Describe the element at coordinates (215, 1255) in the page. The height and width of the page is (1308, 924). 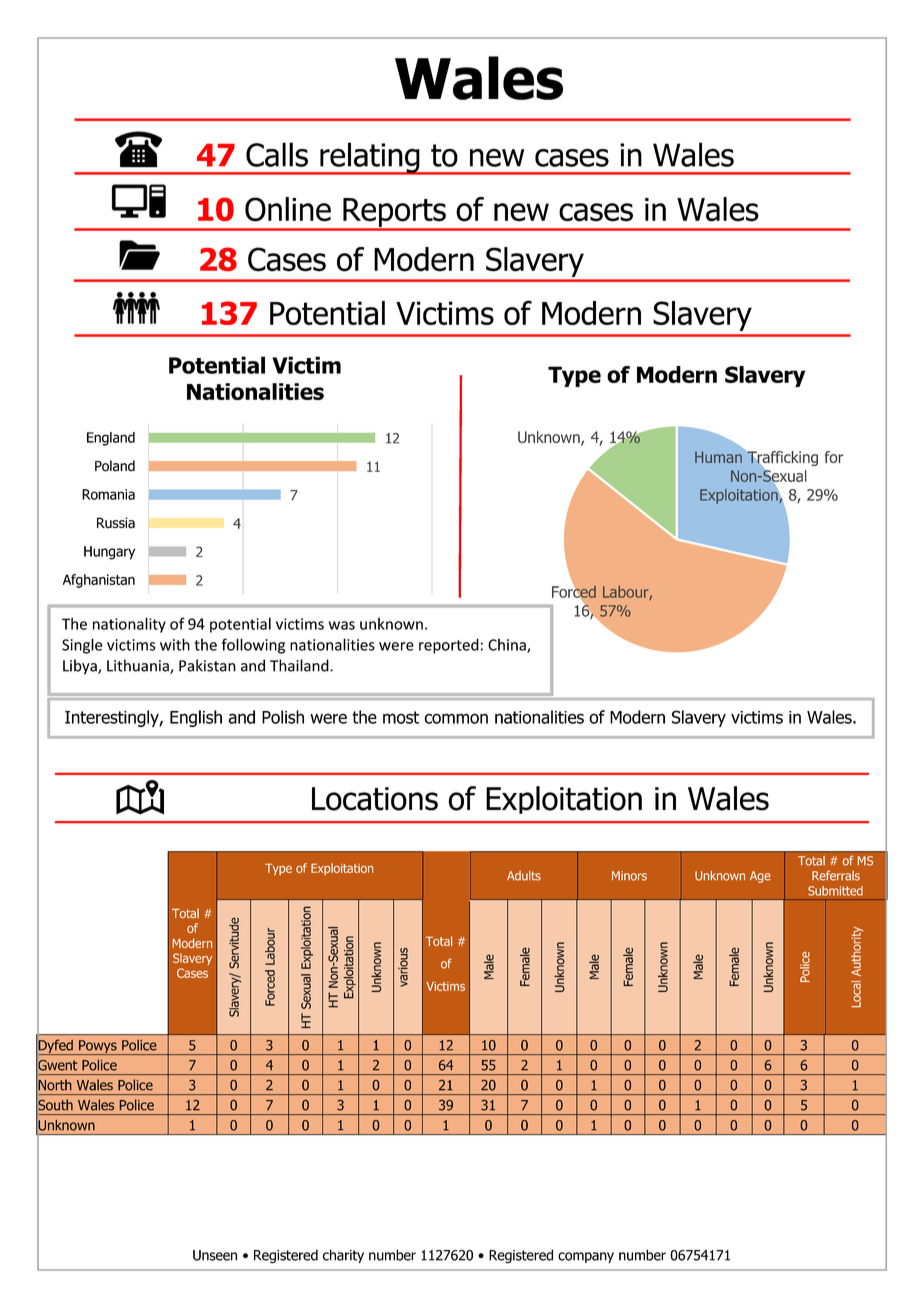
I see `Unseen` at that location.
